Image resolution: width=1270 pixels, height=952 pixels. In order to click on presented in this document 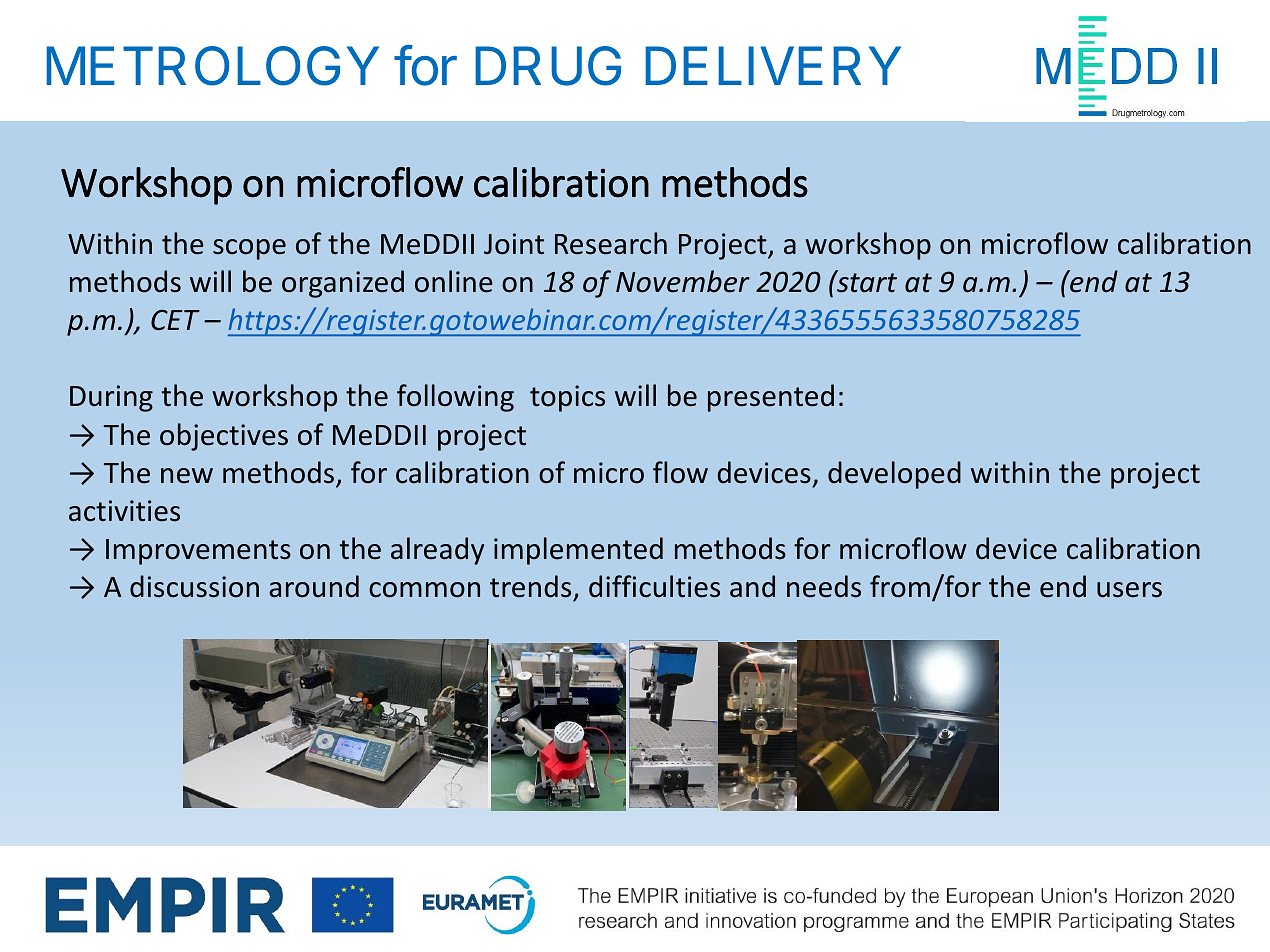, I will do `click(771, 398)`.
